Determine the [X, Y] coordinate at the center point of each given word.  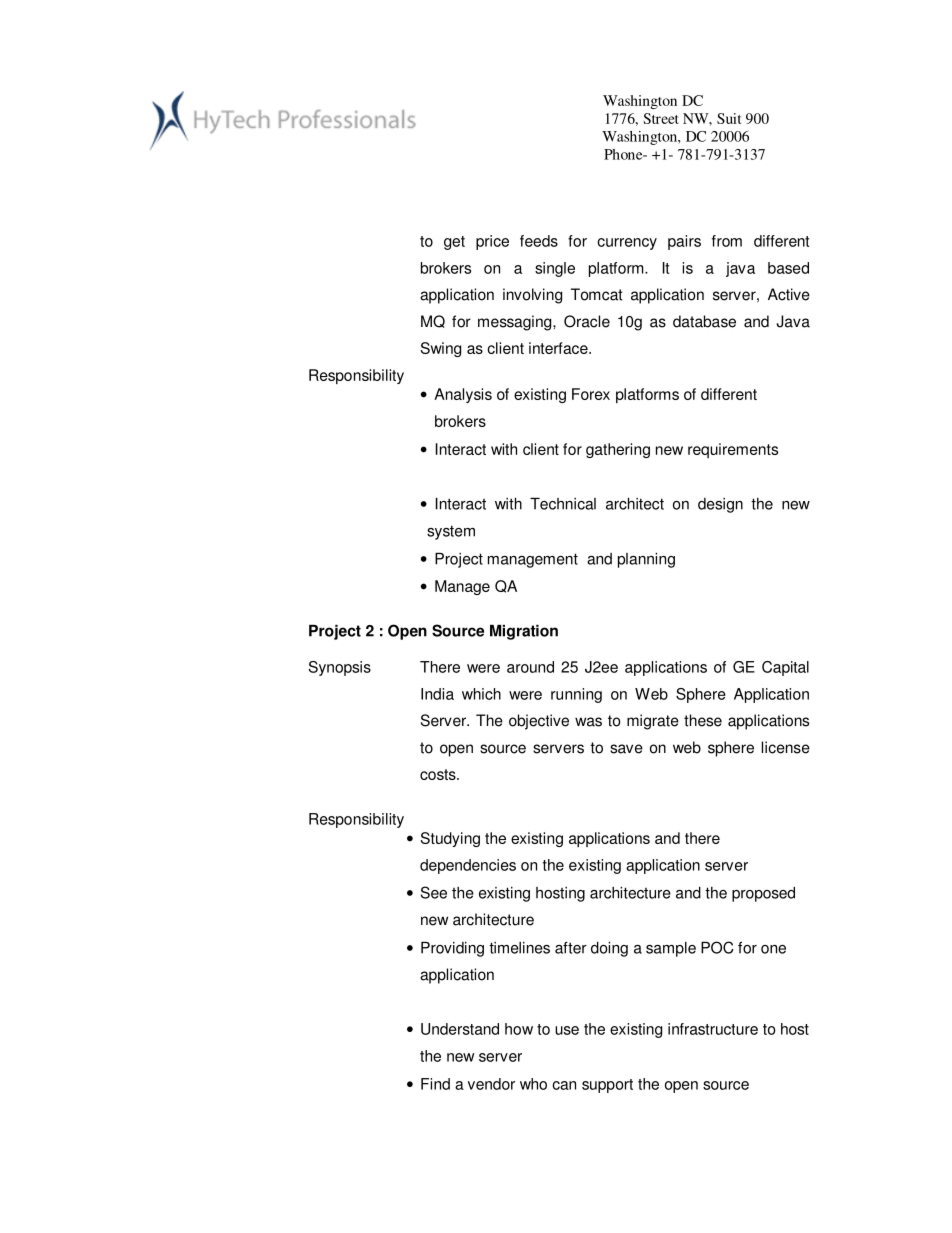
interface [559, 348]
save [626, 749]
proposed [763, 894]
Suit [729, 118]
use [567, 1030]
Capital [785, 668]
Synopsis [340, 668]
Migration [524, 632]
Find [435, 1084]
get [454, 243]
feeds [539, 241]
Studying [450, 839]
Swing [441, 349]
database [704, 321]
